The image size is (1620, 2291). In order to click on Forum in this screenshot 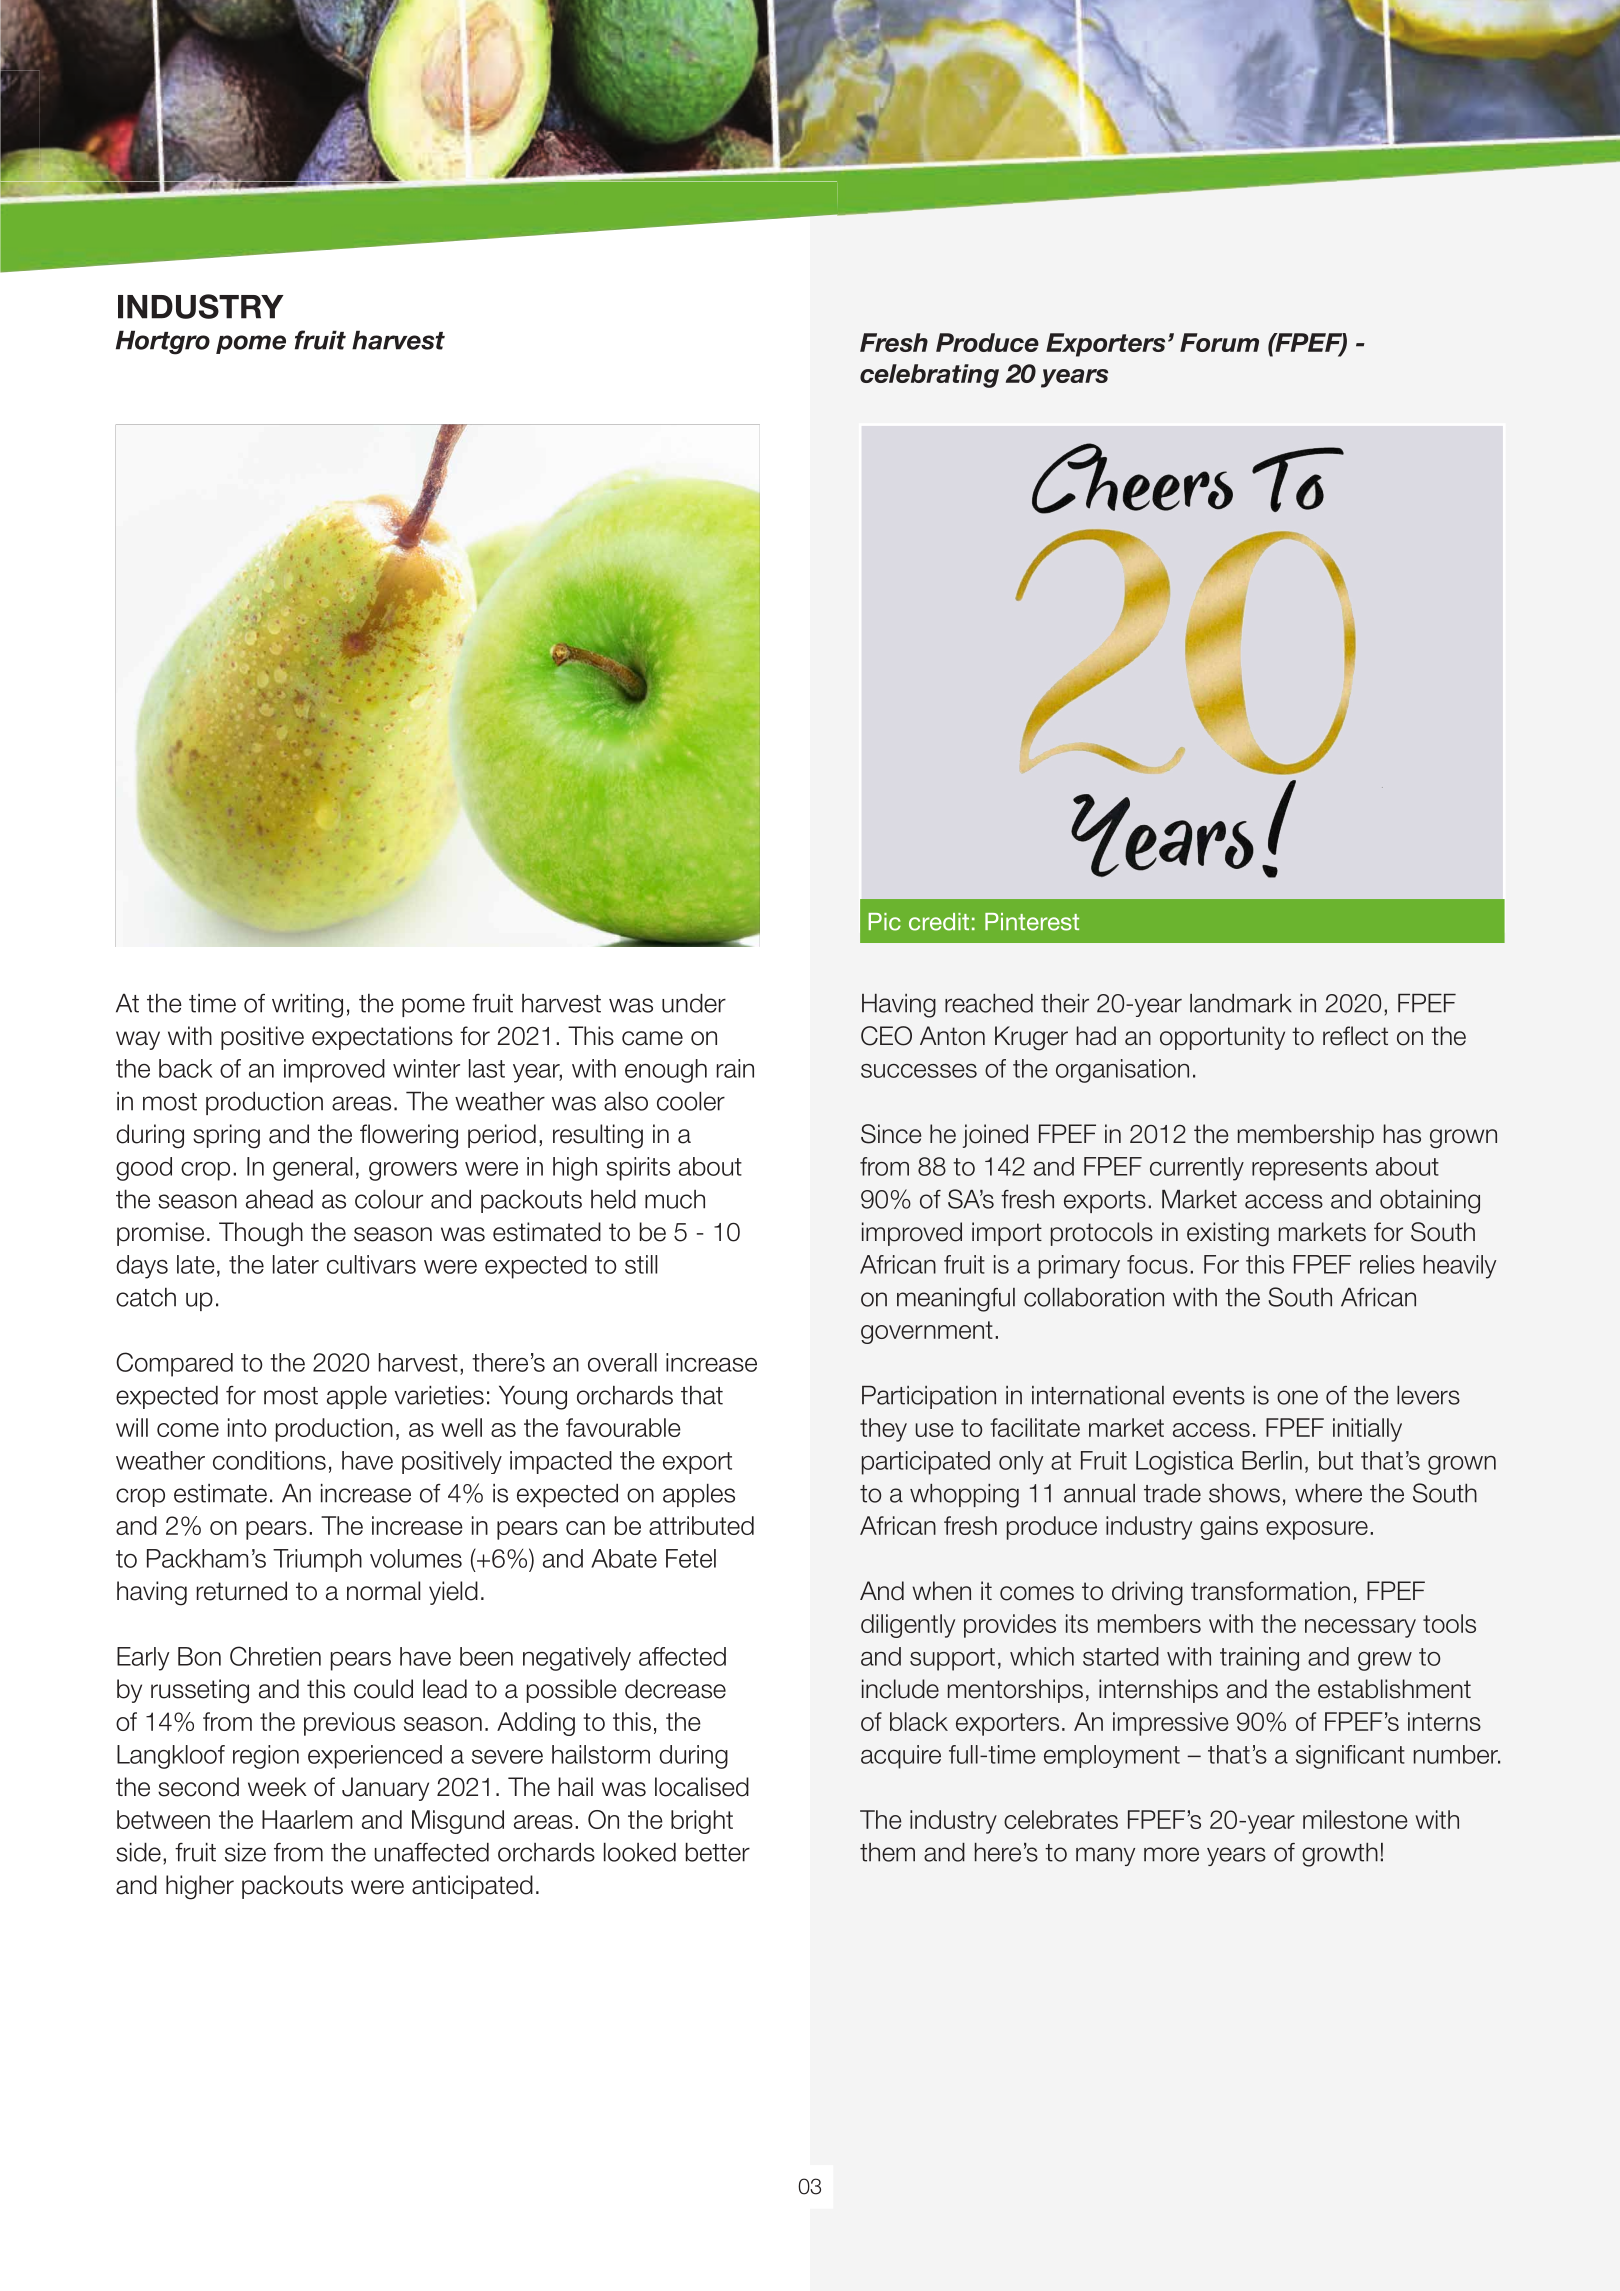, I will do `click(1219, 342)`.
